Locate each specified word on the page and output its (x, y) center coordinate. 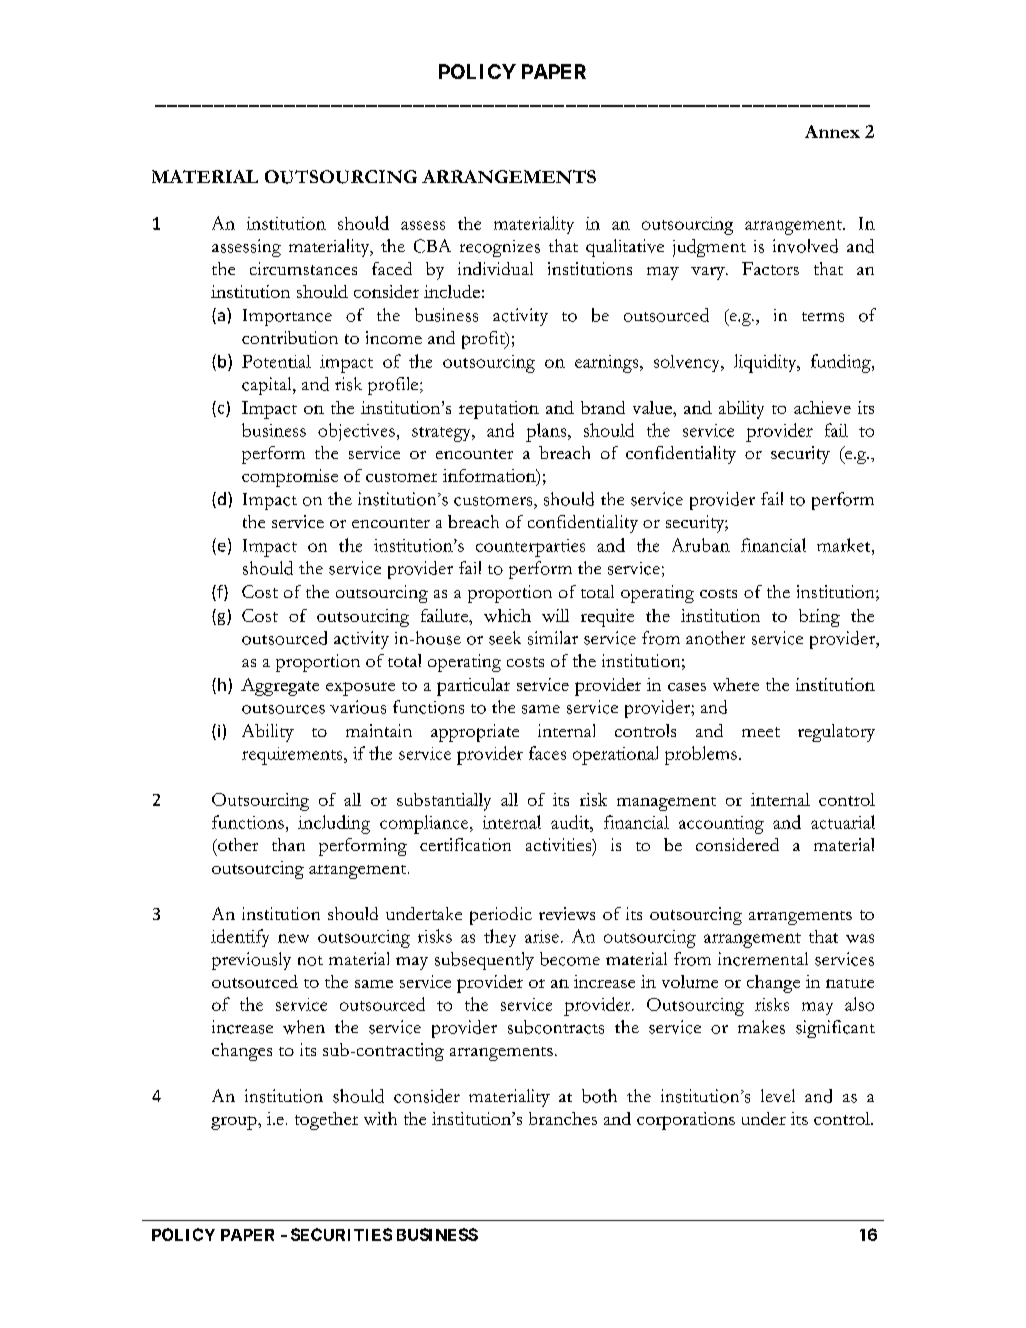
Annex (832, 131)
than (288, 844)
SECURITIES (341, 1234)
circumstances (303, 268)
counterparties (530, 548)
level (778, 1095)
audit (571, 822)
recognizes (500, 248)
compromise (290, 478)
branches (563, 1118)
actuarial (843, 822)
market (845, 545)
